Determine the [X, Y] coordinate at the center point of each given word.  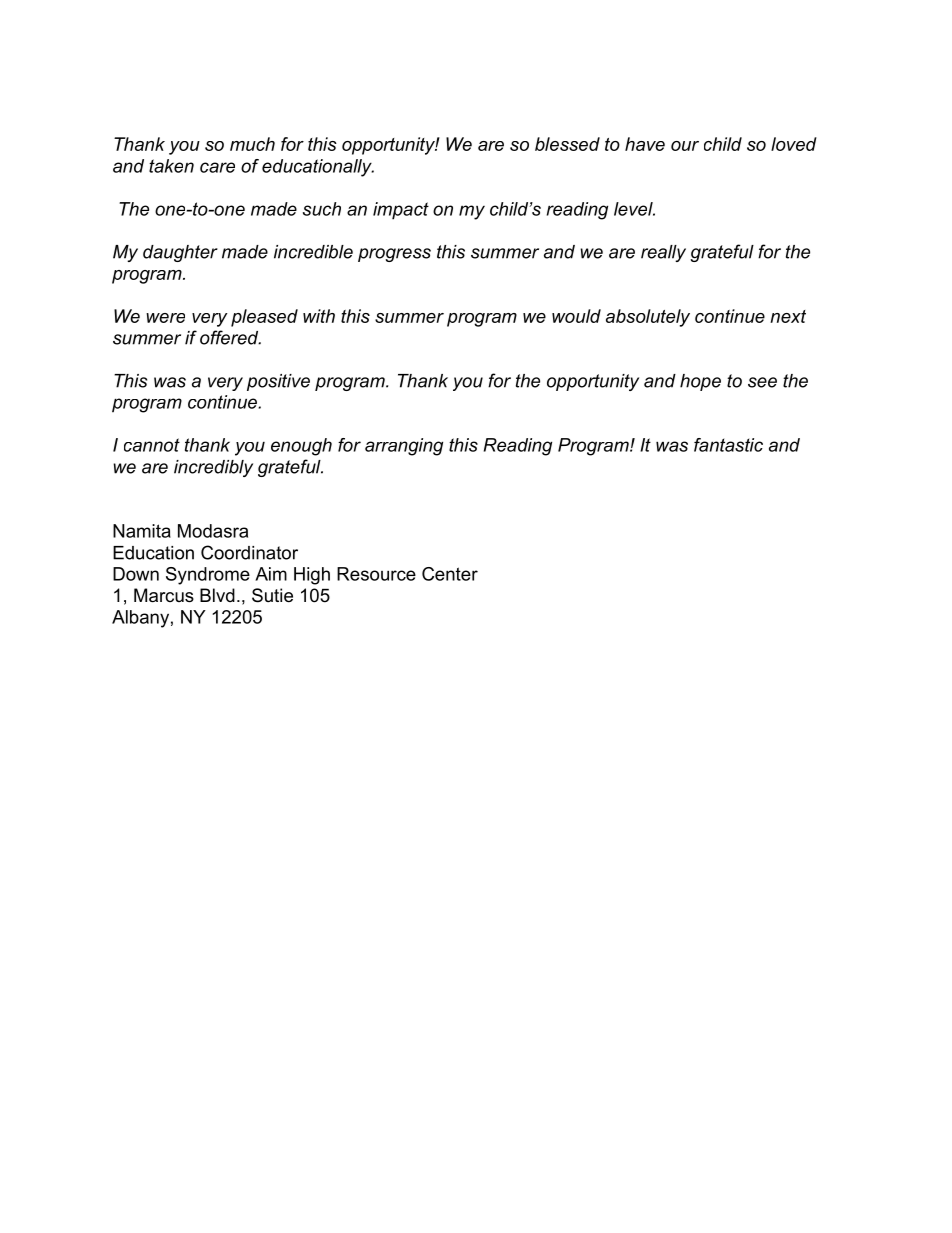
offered [230, 337]
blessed [567, 144]
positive [278, 382]
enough [301, 447]
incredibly [213, 468]
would [576, 316]
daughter [180, 253]
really [663, 253]
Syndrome [208, 576]
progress [394, 255]
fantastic [728, 445]
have [645, 144]
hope [700, 382]
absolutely [648, 318]
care [217, 167]
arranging [404, 447]
